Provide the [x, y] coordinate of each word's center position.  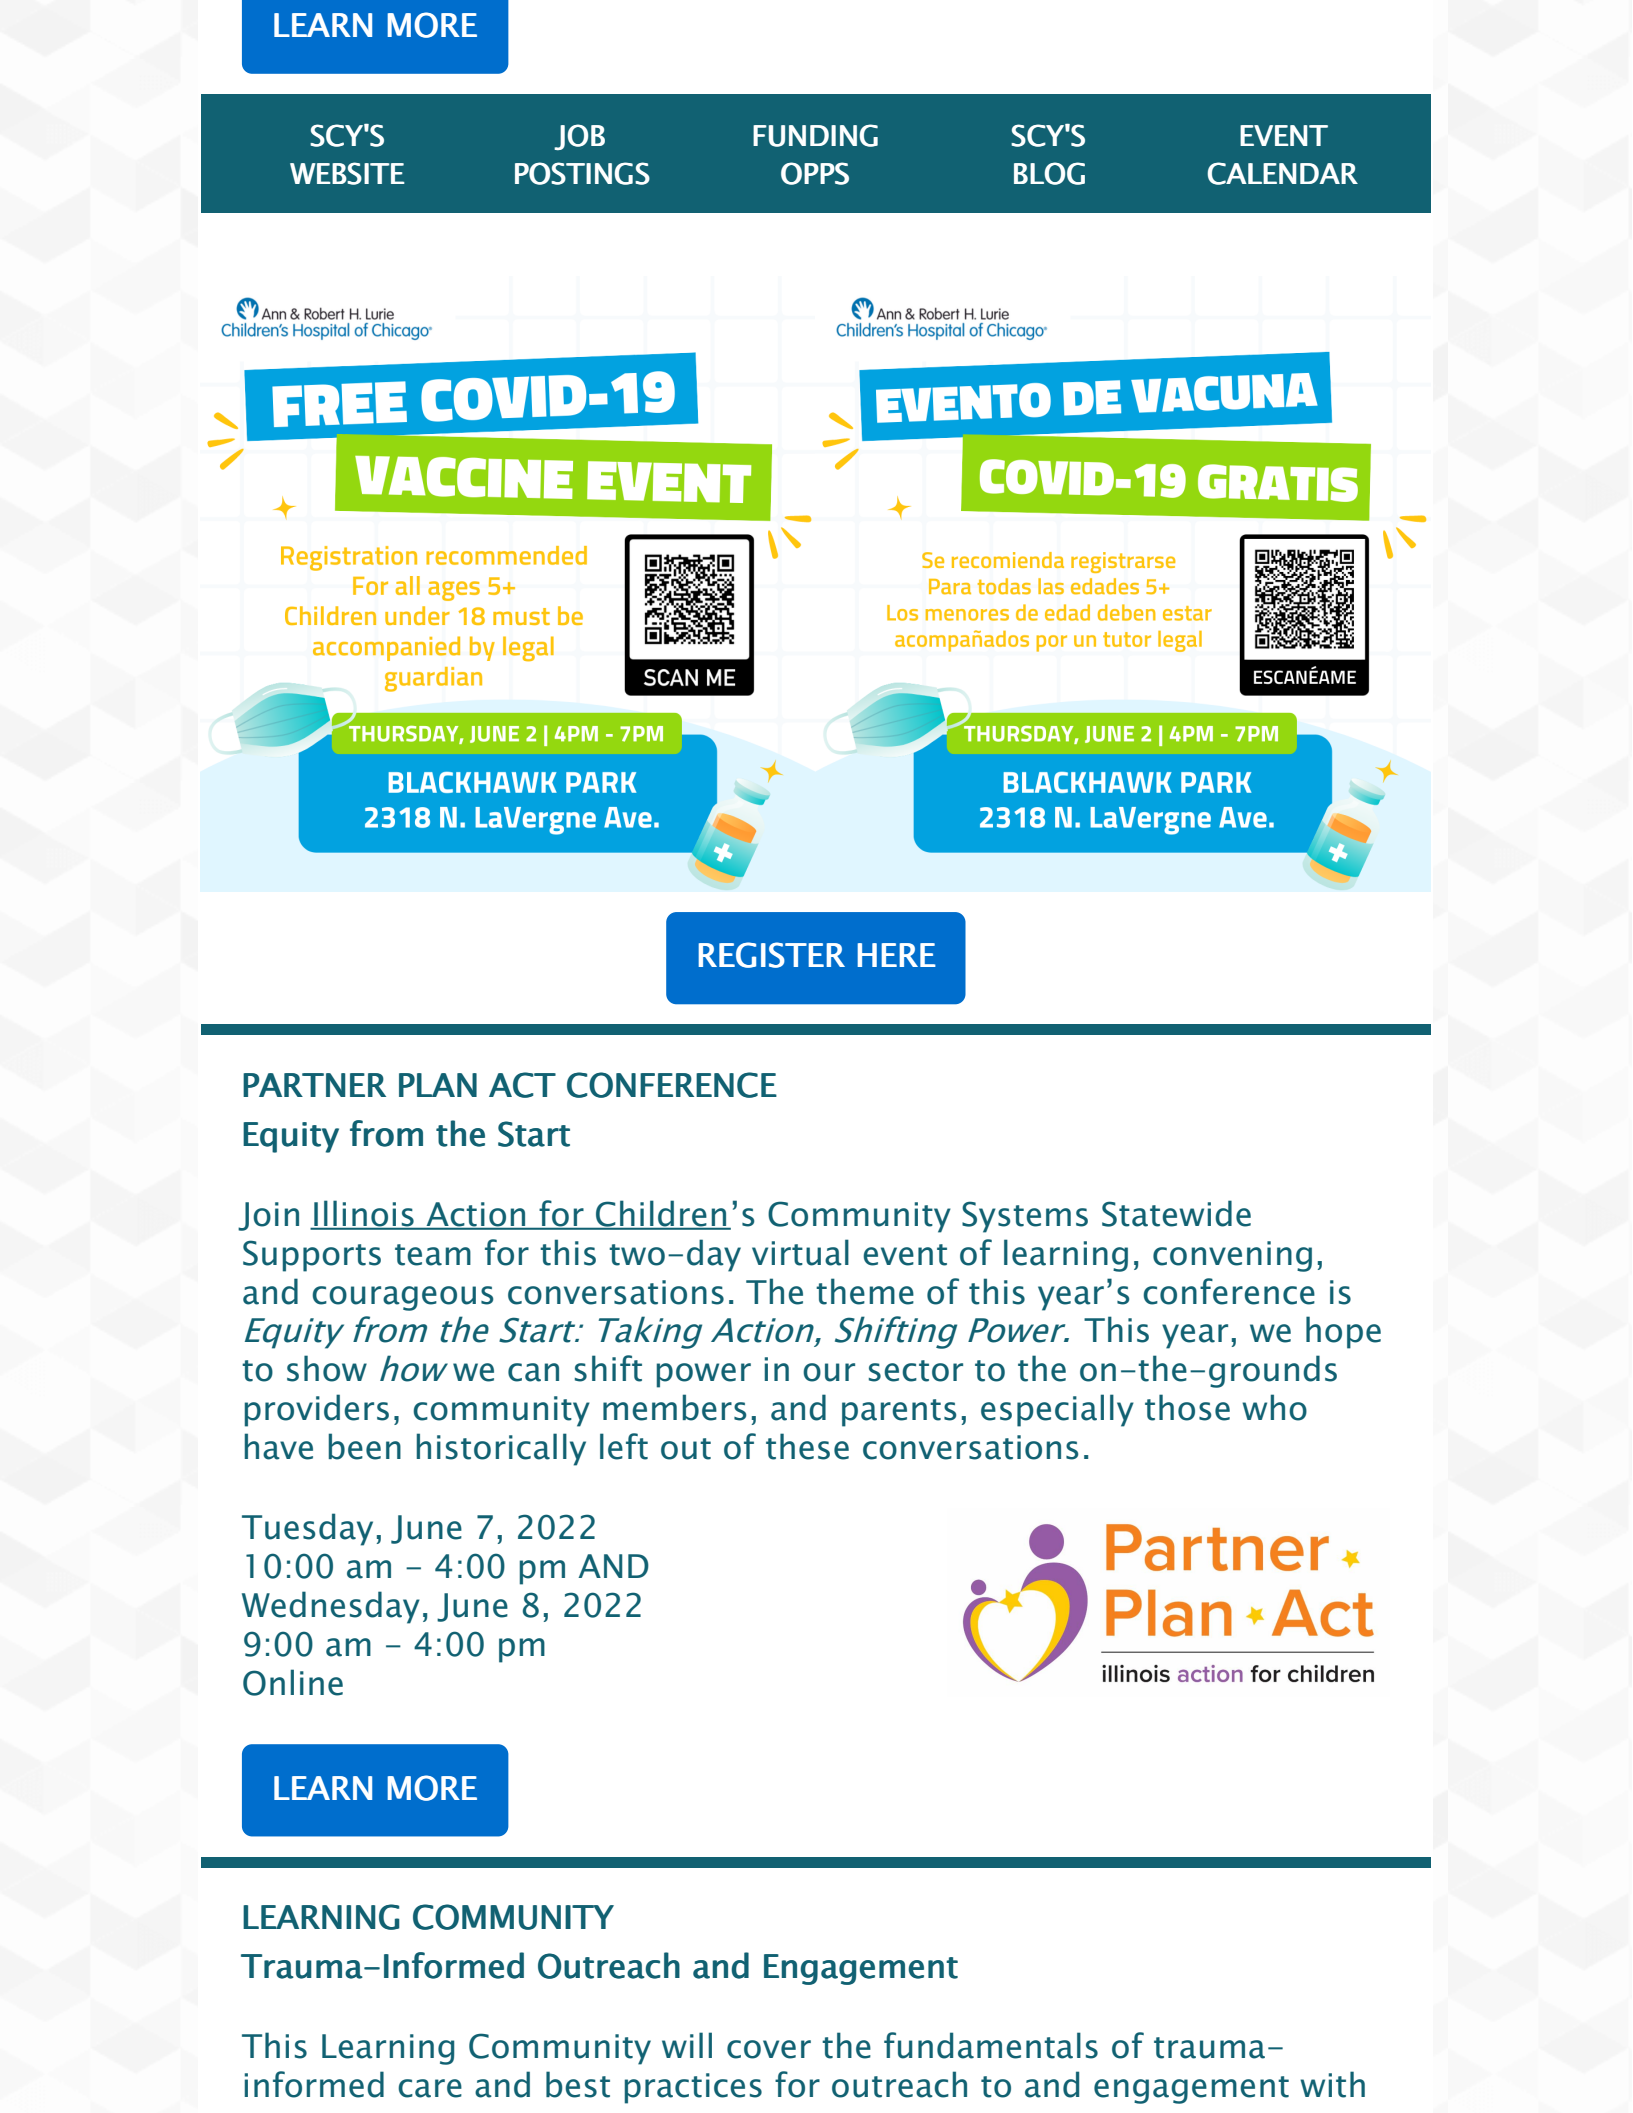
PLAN [438, 1085]
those [1187, 1407]
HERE [896, 955]
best [578, 2084]
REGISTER [771, 955]
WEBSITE [347, 173]
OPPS [815, 173]
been [364, 1446]
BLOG [1049, 173]
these [807, 1446]
